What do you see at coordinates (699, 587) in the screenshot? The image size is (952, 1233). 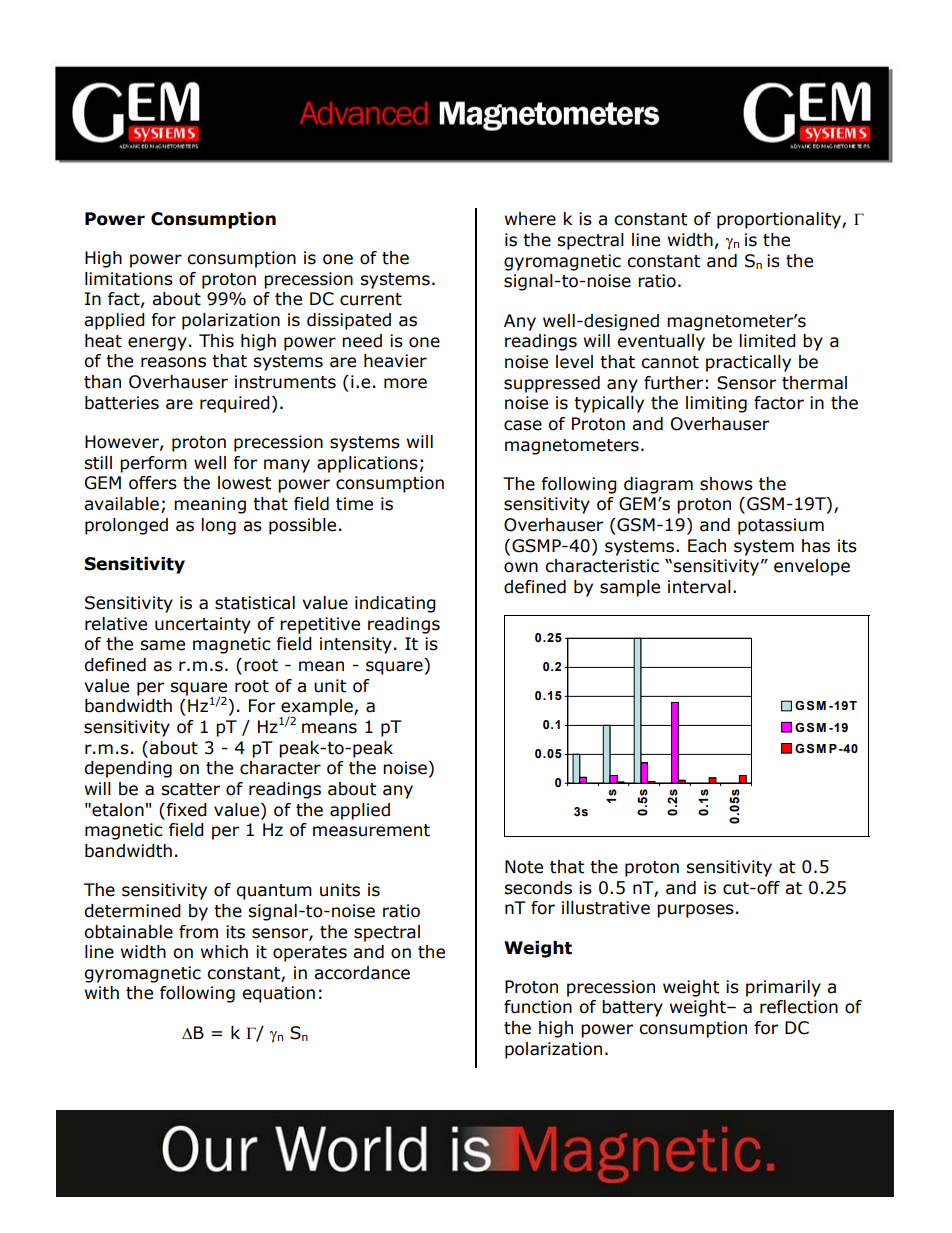 I see `interval` at bounding box center [699, 587].
